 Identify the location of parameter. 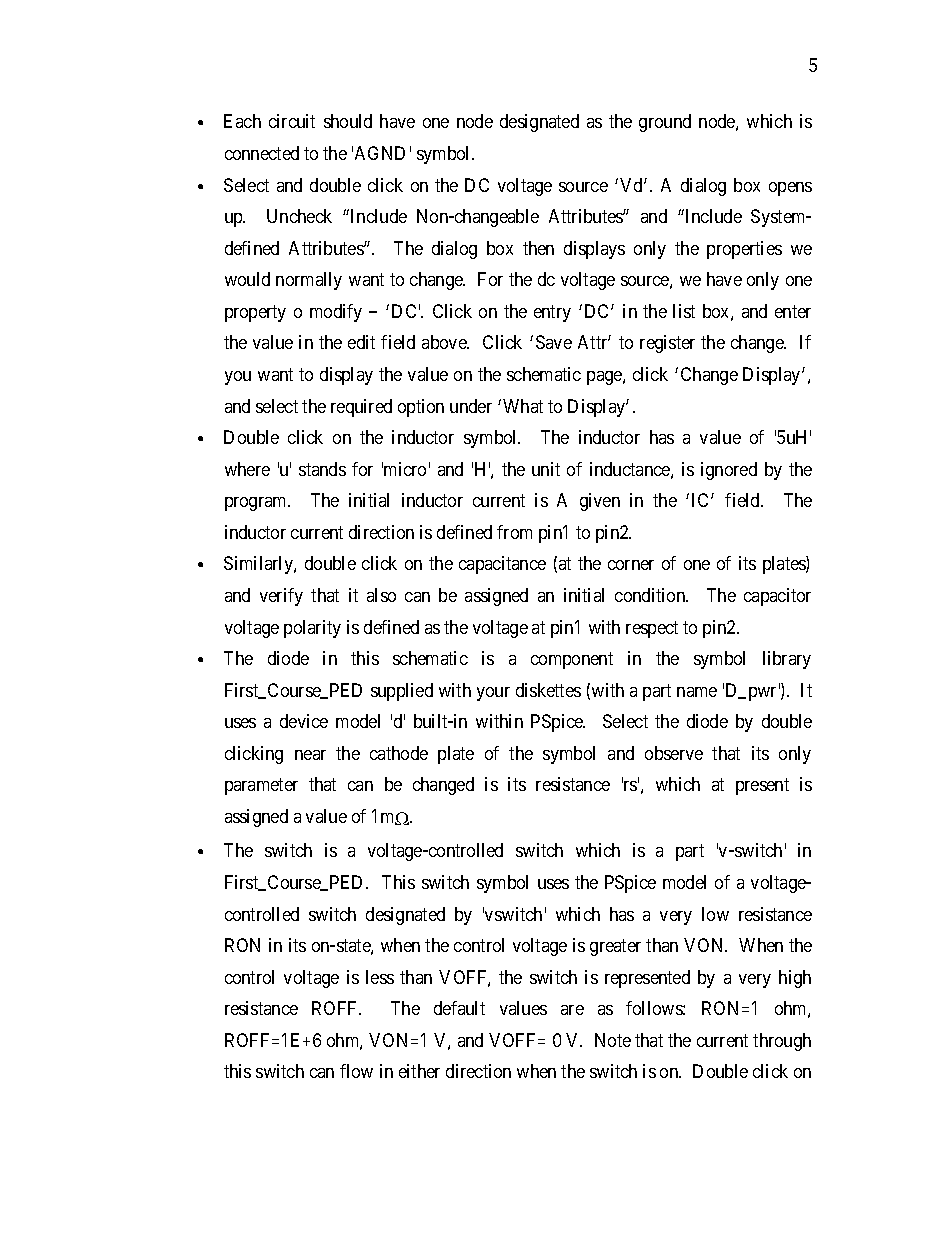
(261, 787).
